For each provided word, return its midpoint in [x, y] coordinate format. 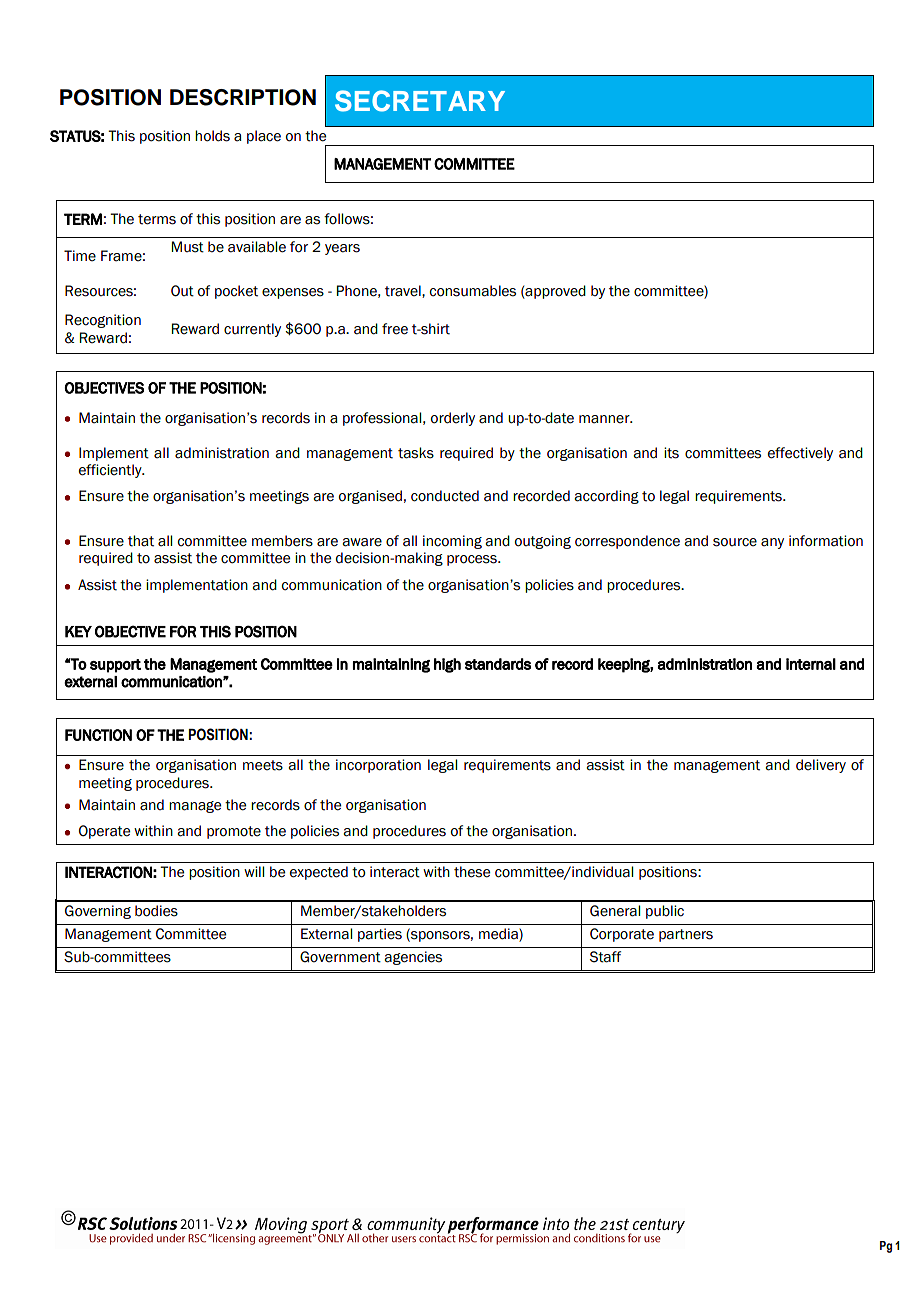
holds [212, 136]
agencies [413, 958]
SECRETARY [420, 101]
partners [686, 935]
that [141, 541]
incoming [452, 542]
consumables [473, 291]
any [772, 543]
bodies [156, 911]
